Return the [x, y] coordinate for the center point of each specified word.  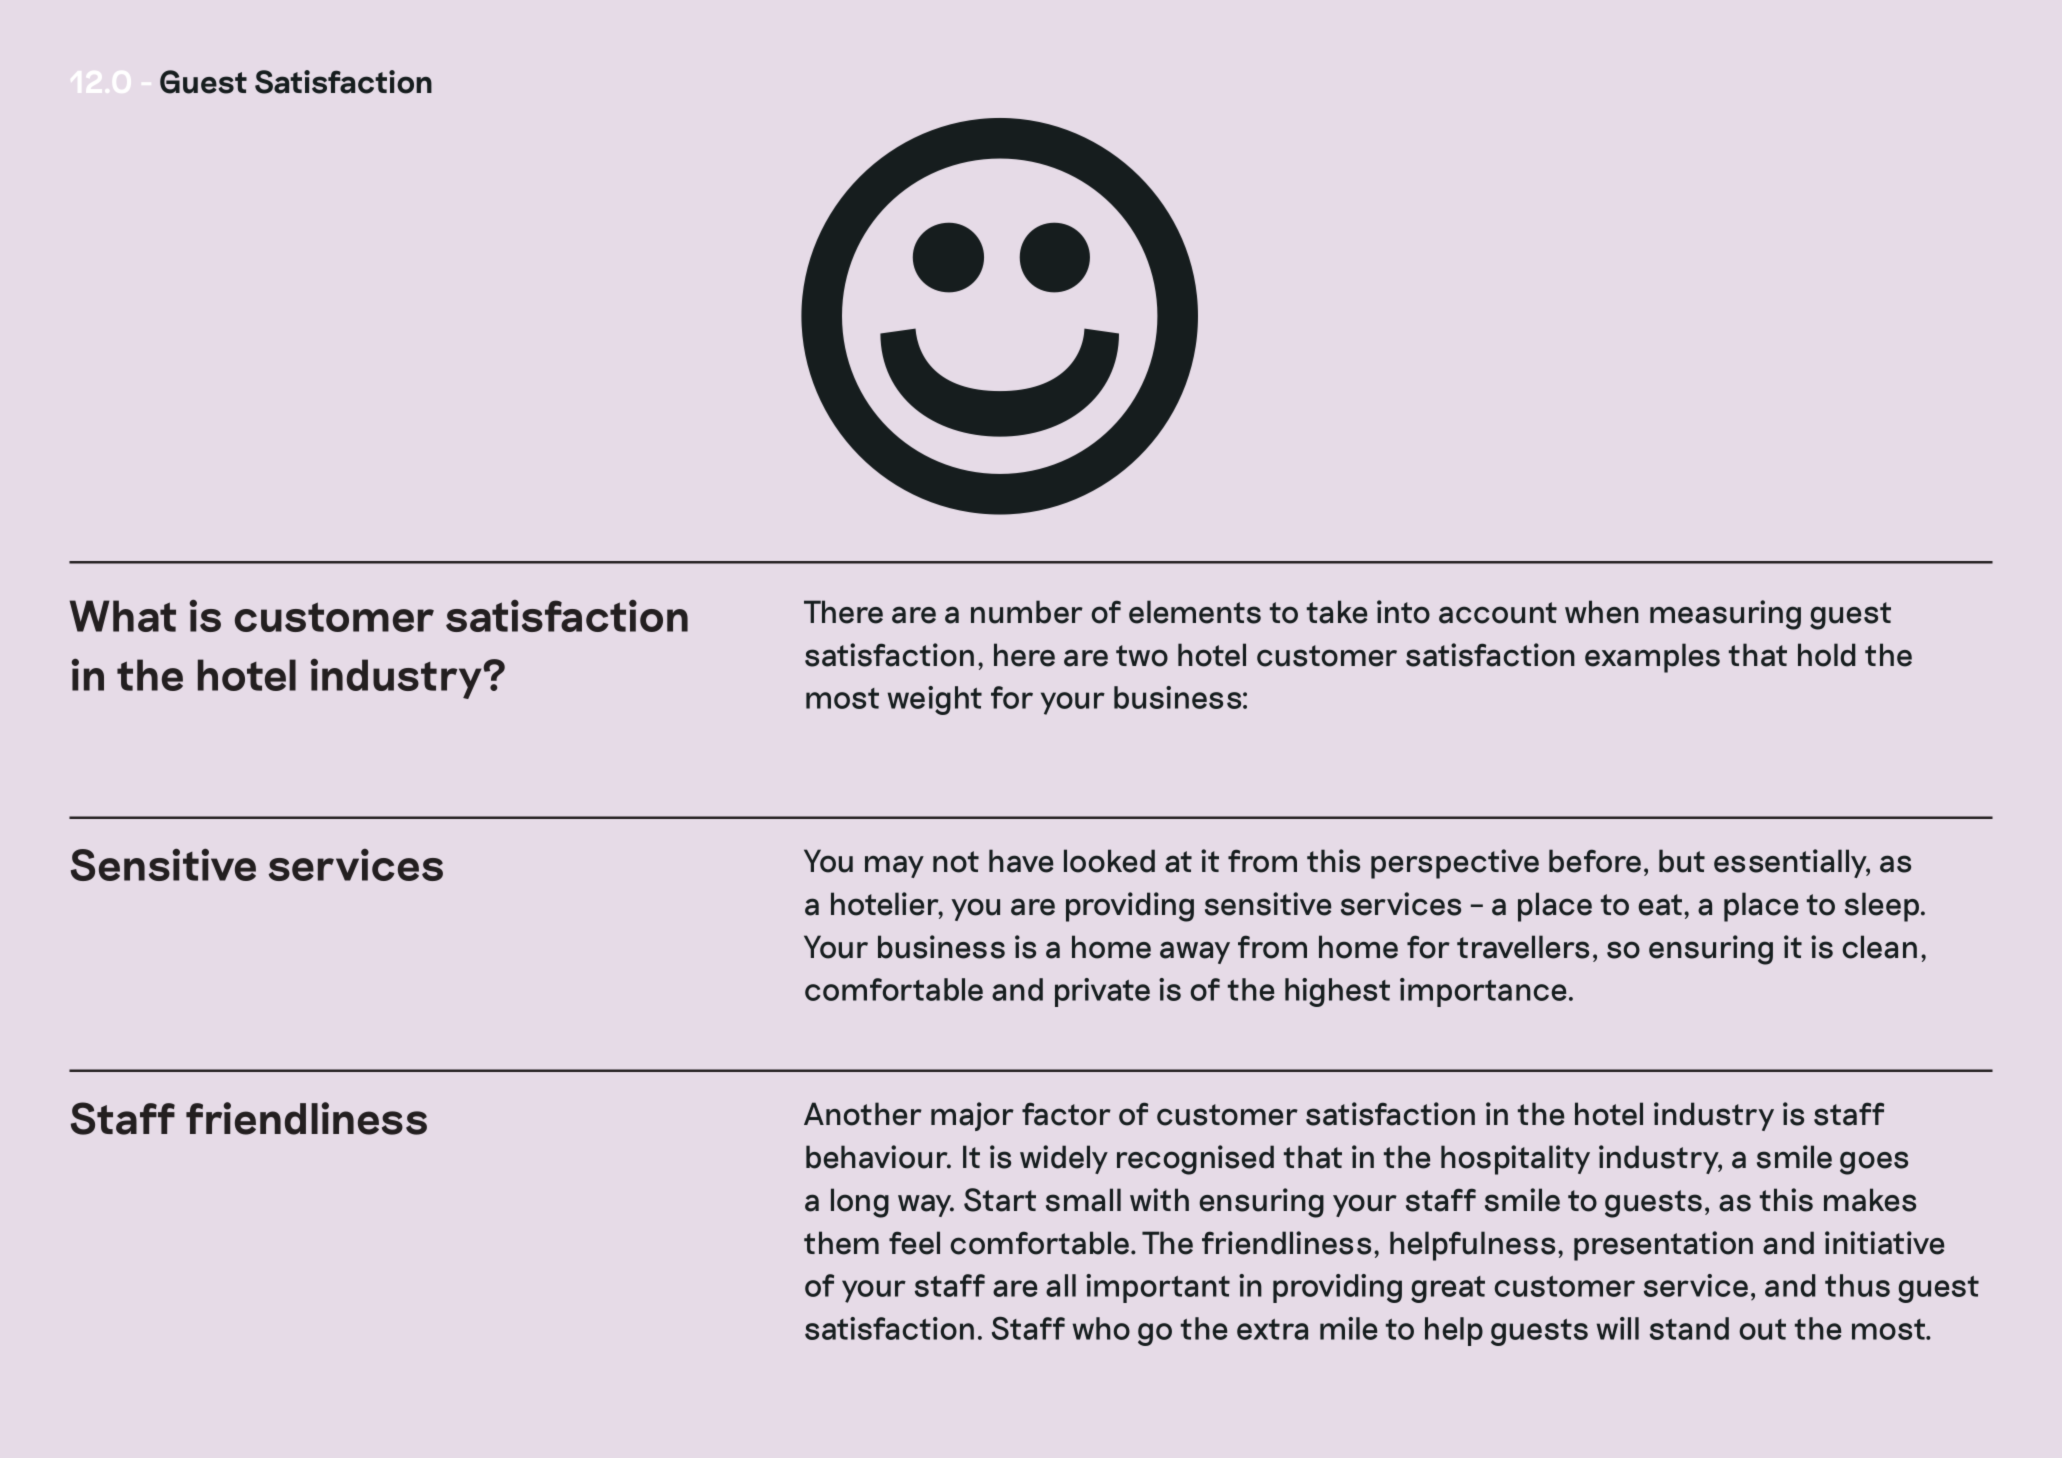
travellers [1523, 947]
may [894, 866]
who [1101, 1328]
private [1102, 992]
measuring [1725, 615]
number [1027, 612]
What [123, 616]
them [841, 1243]
